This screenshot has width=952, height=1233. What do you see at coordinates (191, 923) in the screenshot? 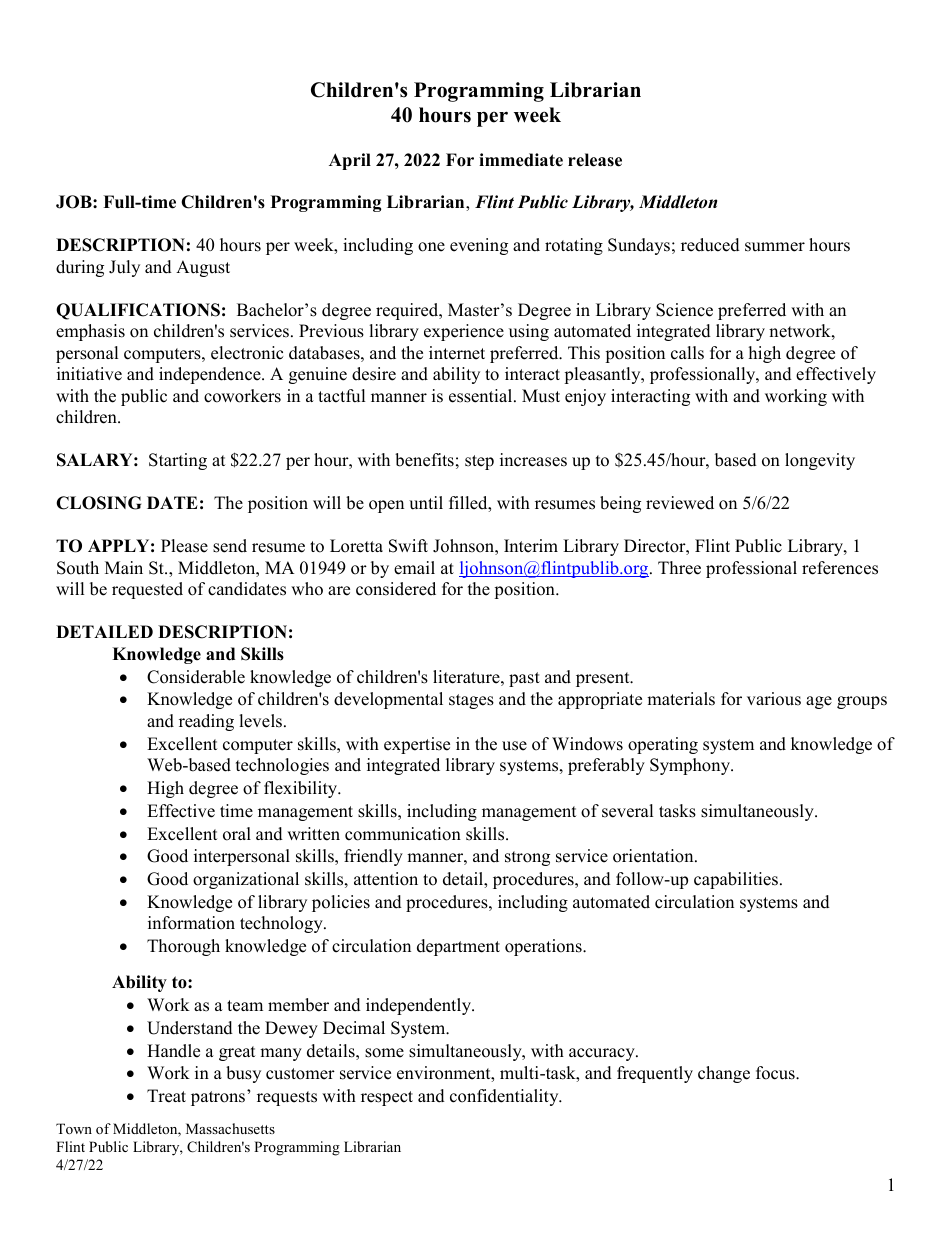
I see `information` at bounding box center [191, 923].
